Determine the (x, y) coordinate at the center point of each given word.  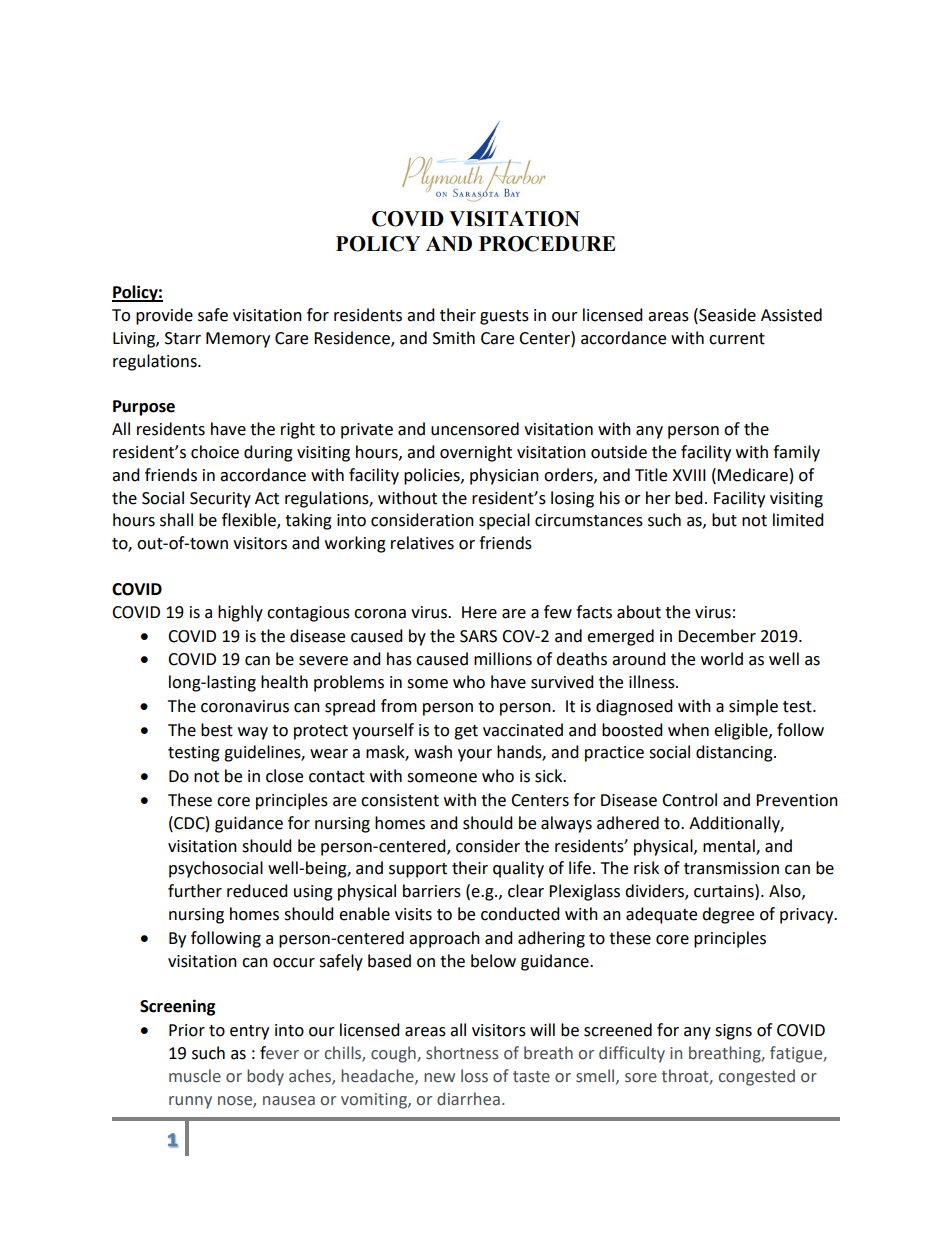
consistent (400, 800)
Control (689, 800)
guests (504, 317)
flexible (250, 521)
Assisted (791, 315)
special (504, 521)
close (284, 776)
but (724, 520)
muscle (195, 1076)
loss (474, 1076)
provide (164, 316)
